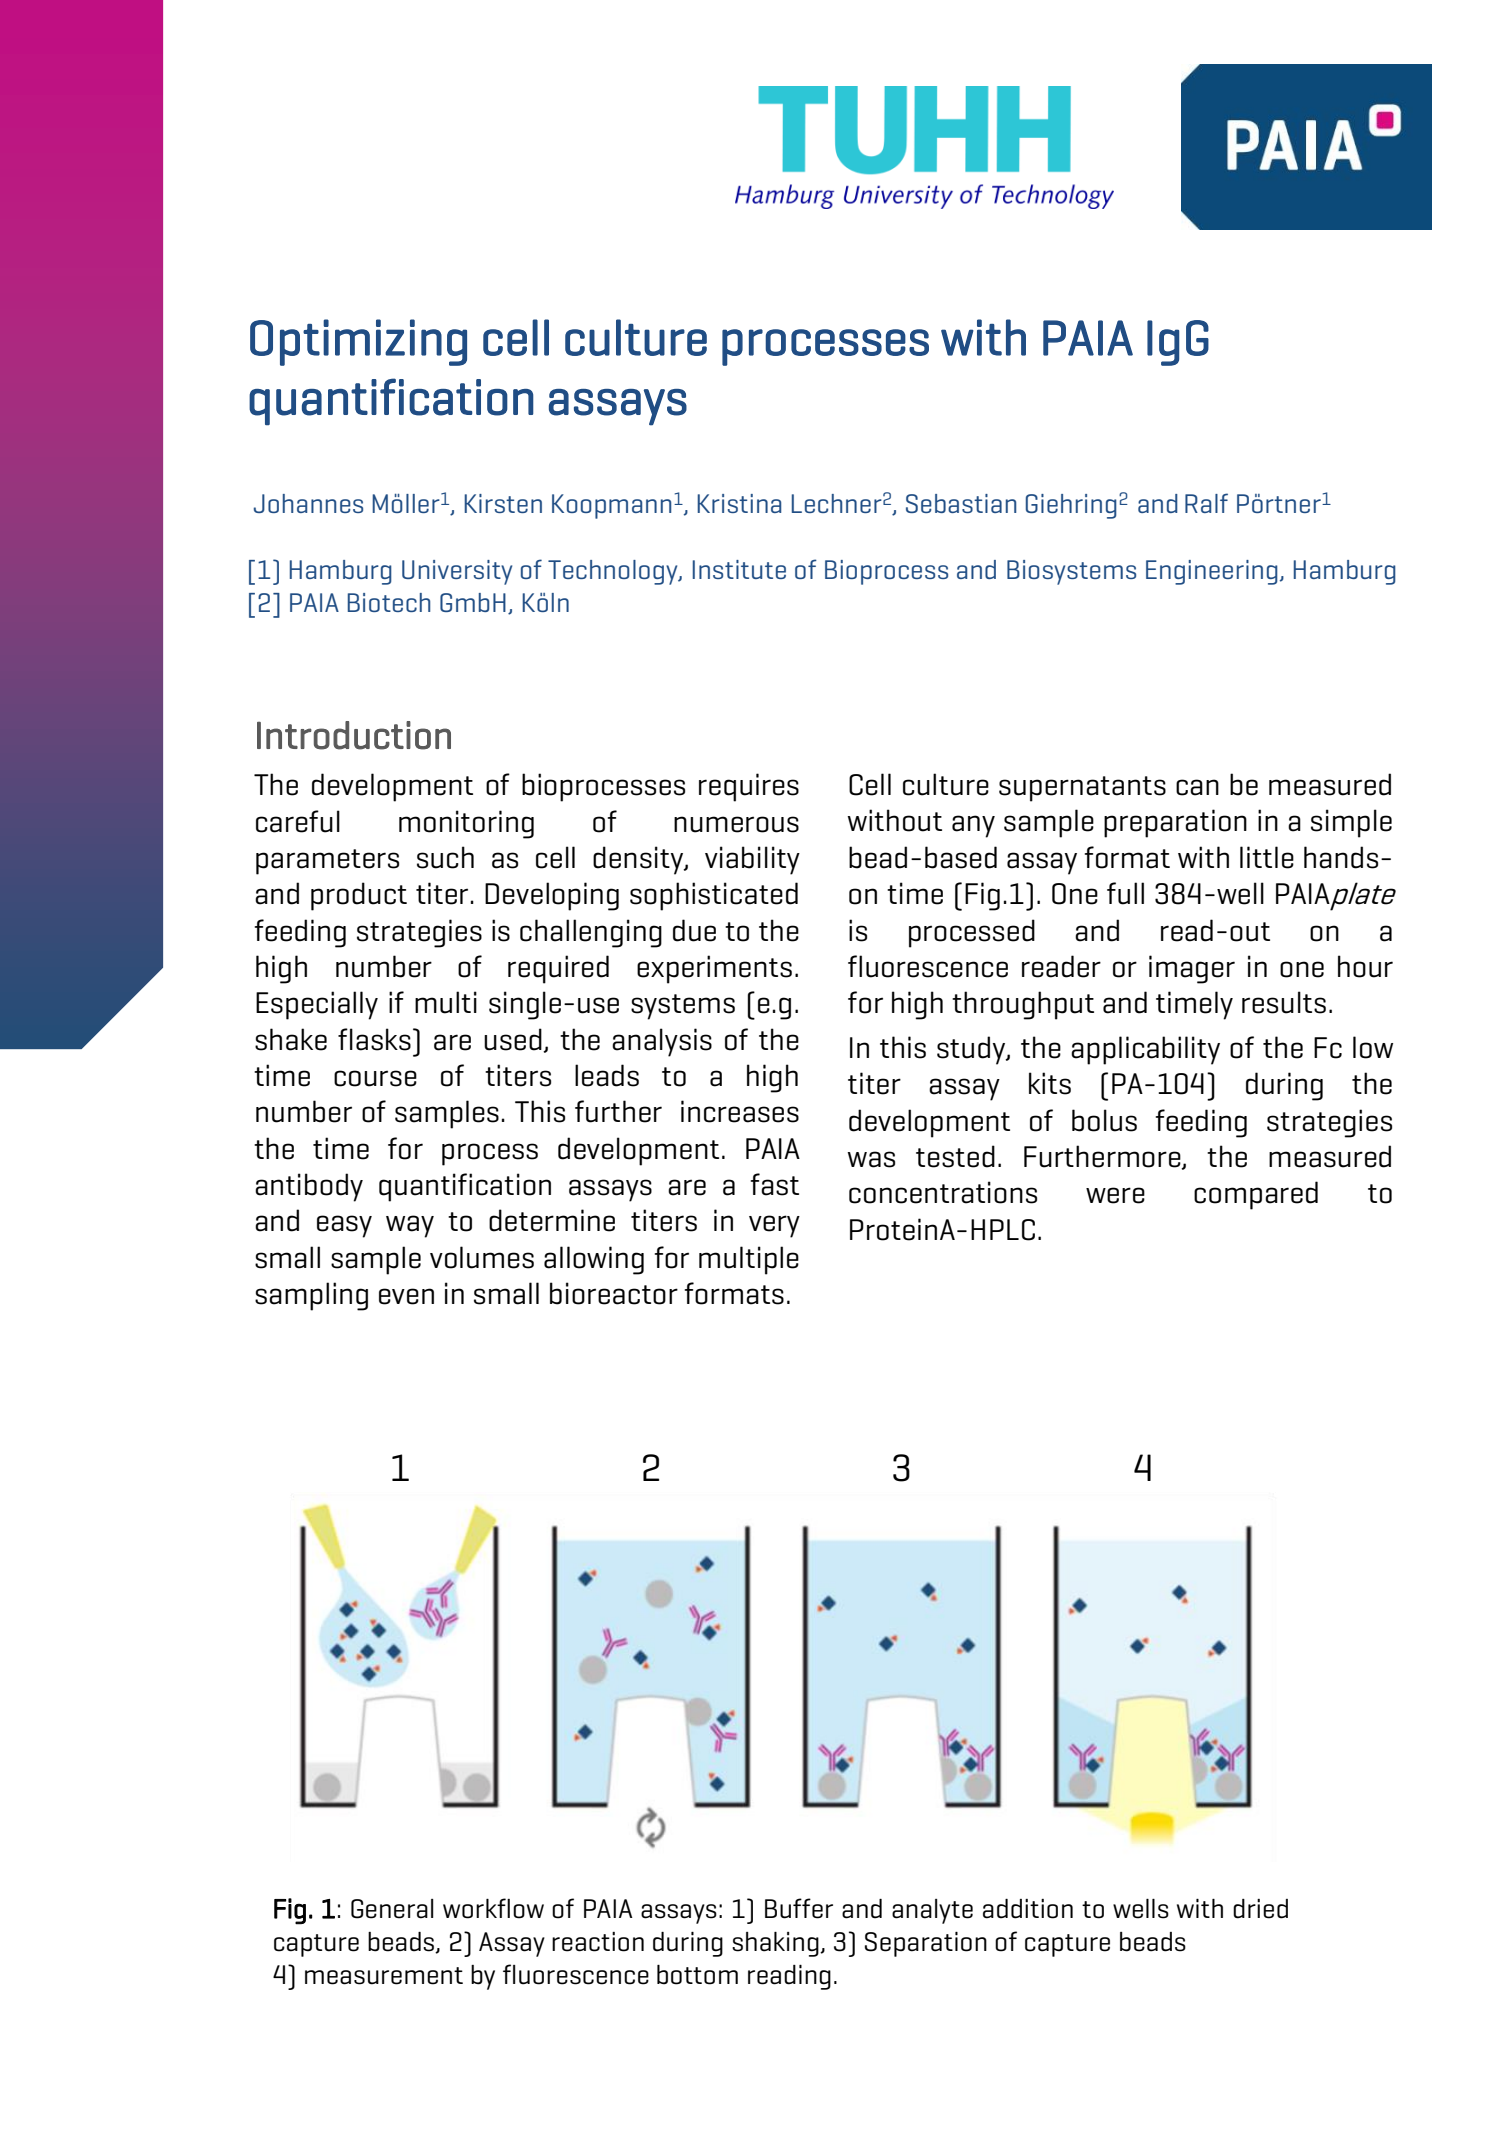  Describe the element at coordinates (1212, 572) in the page. I see `Engineering` at that location.
